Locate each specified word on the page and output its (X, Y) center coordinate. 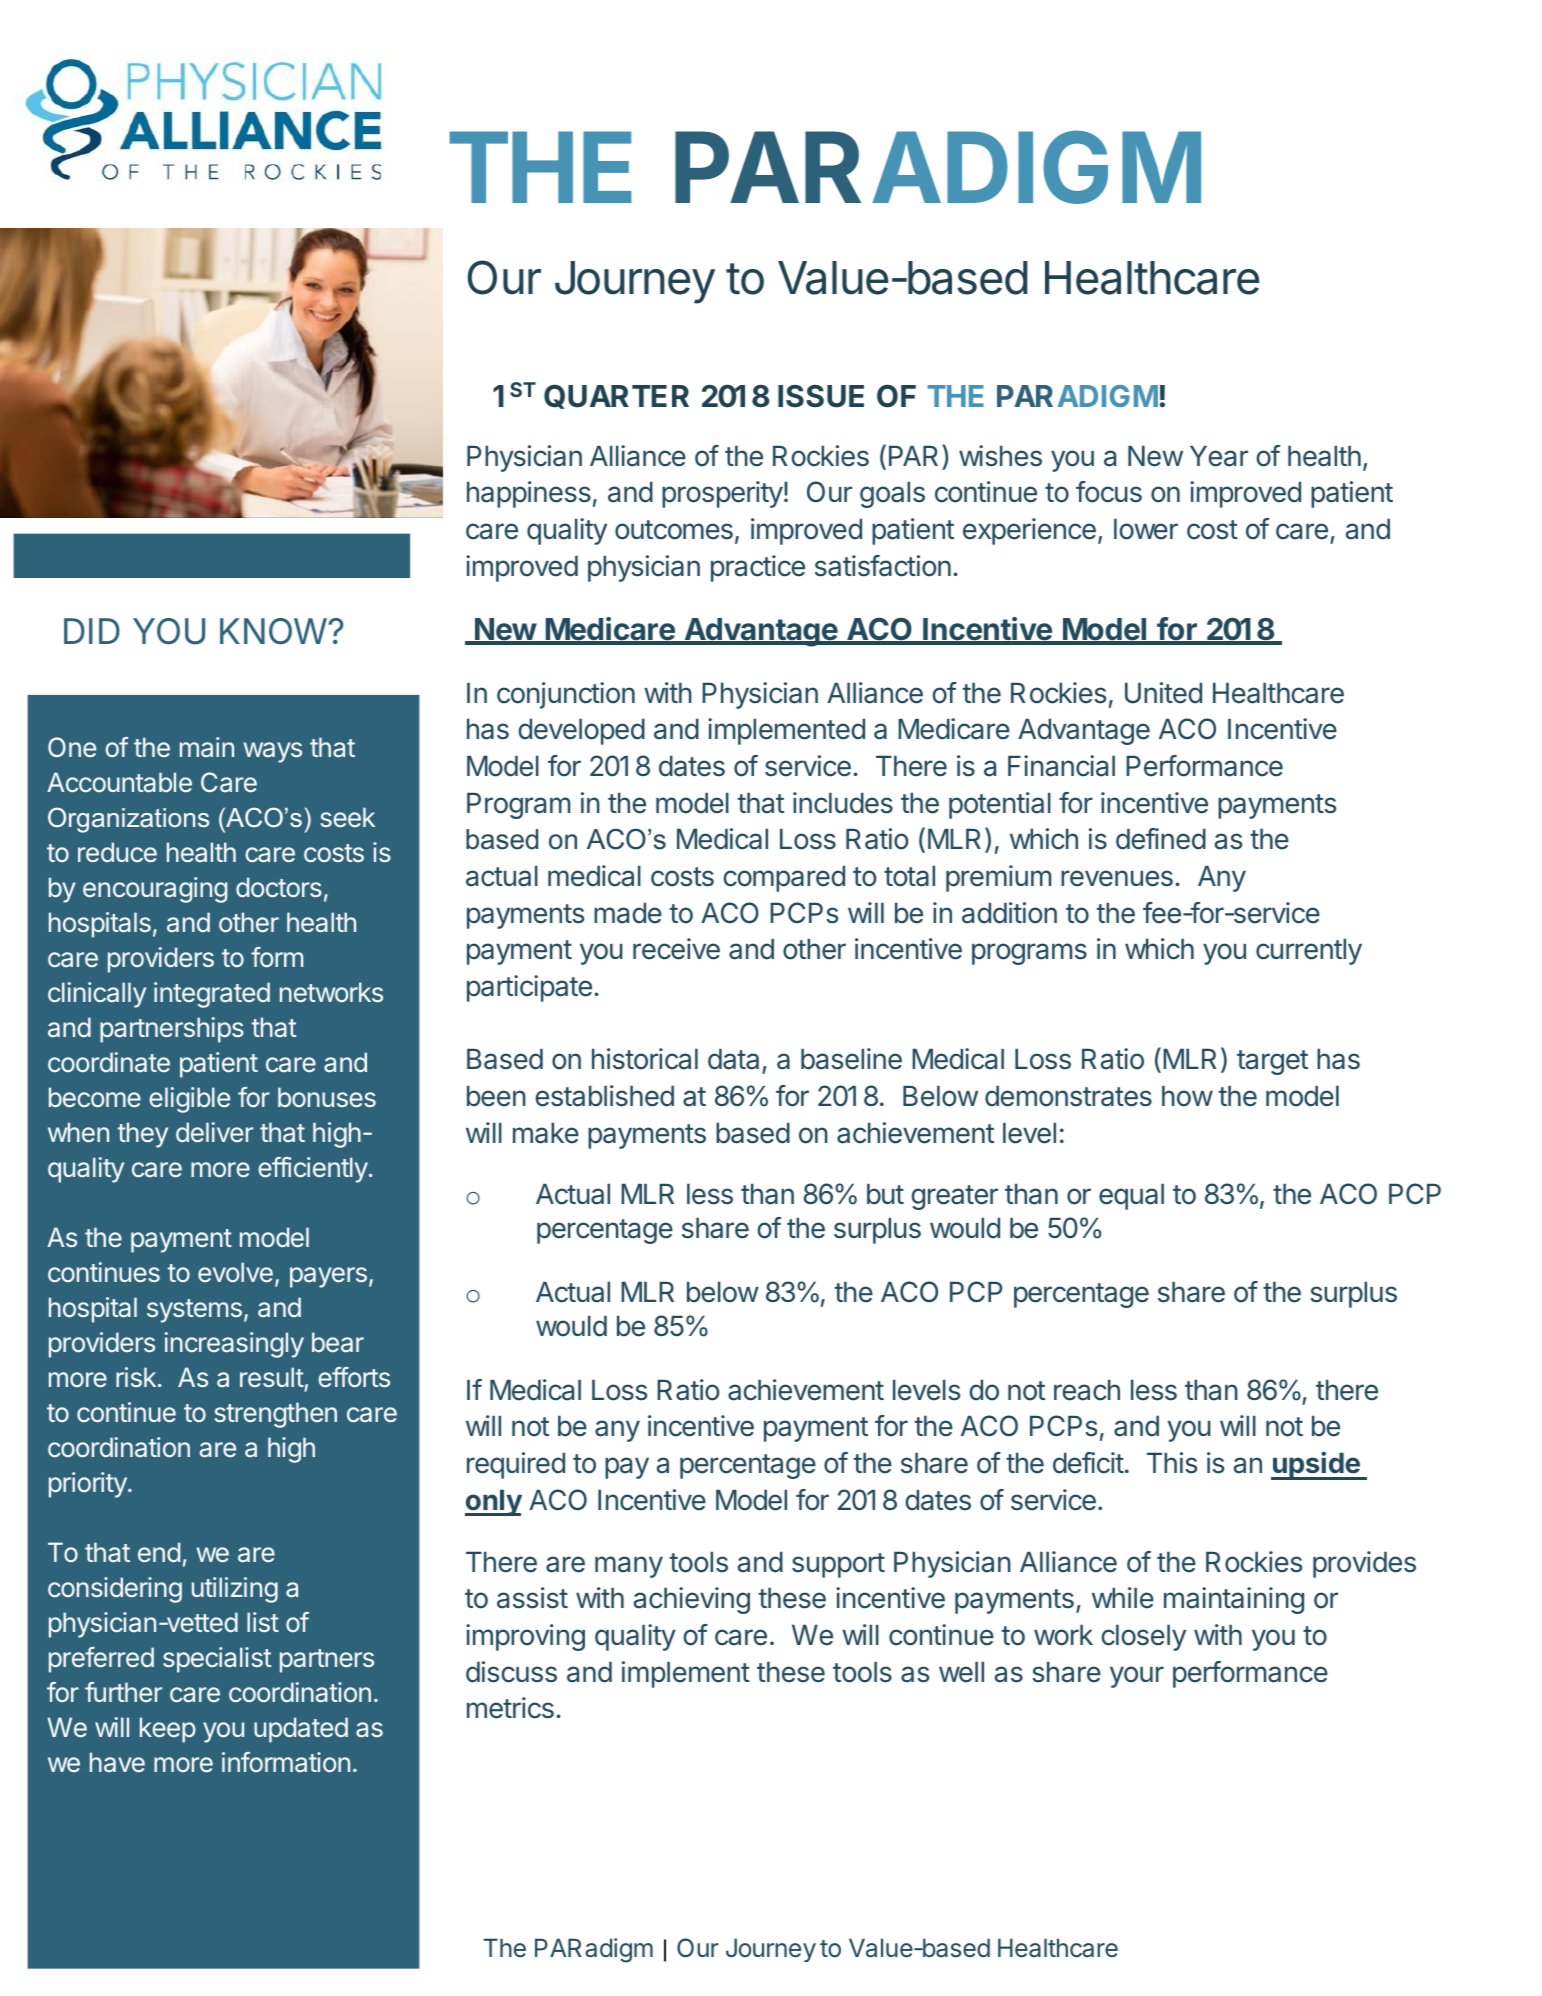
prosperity (722, 494)
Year (1219, 456)
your (1137, 1677)
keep (168, 1730)
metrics (510, 1708)
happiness (529, 494)
